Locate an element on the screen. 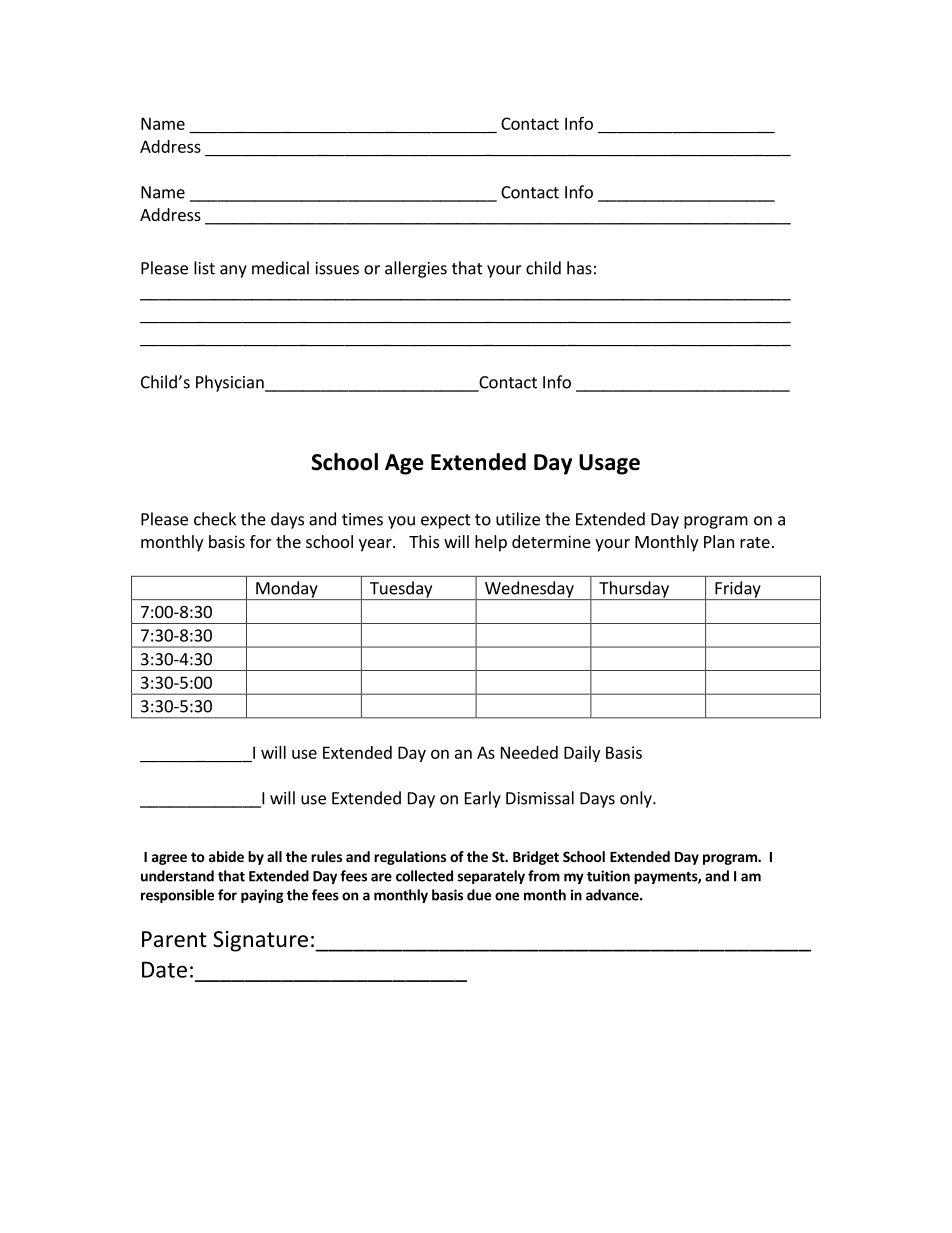 Image resolution: width=952 pixels, height=1233 pixels. abide is located at coordinates (226, 856).
